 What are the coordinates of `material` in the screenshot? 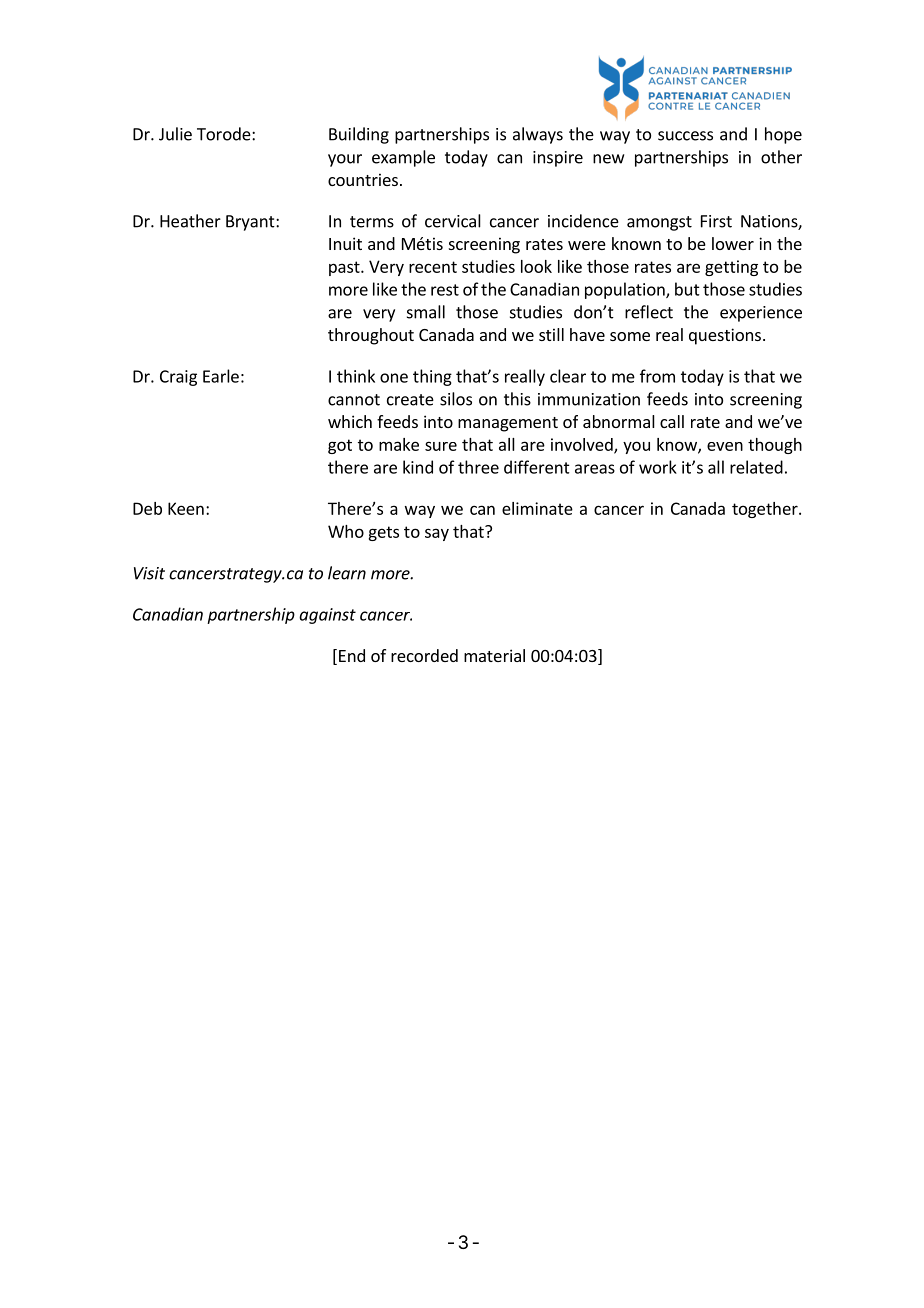 It's located at (494, 655).
